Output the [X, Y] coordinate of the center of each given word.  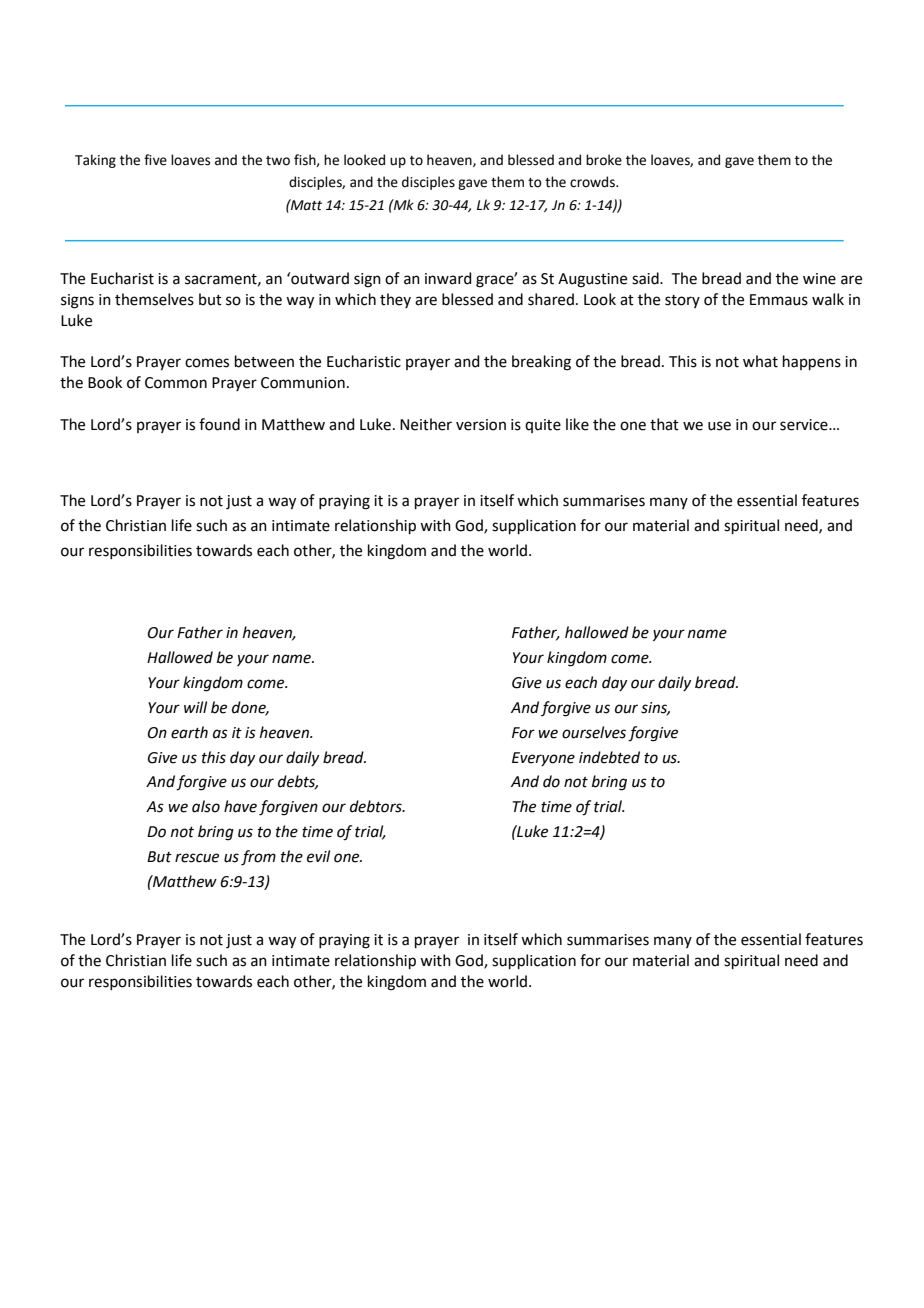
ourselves [594, 732]
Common [176, 383]
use [719, 426]
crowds [593, 182]
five [155, 160]
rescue [197, 858]
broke [604, 160]
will [195, 707]
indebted [609, 757]
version [481, 425]
